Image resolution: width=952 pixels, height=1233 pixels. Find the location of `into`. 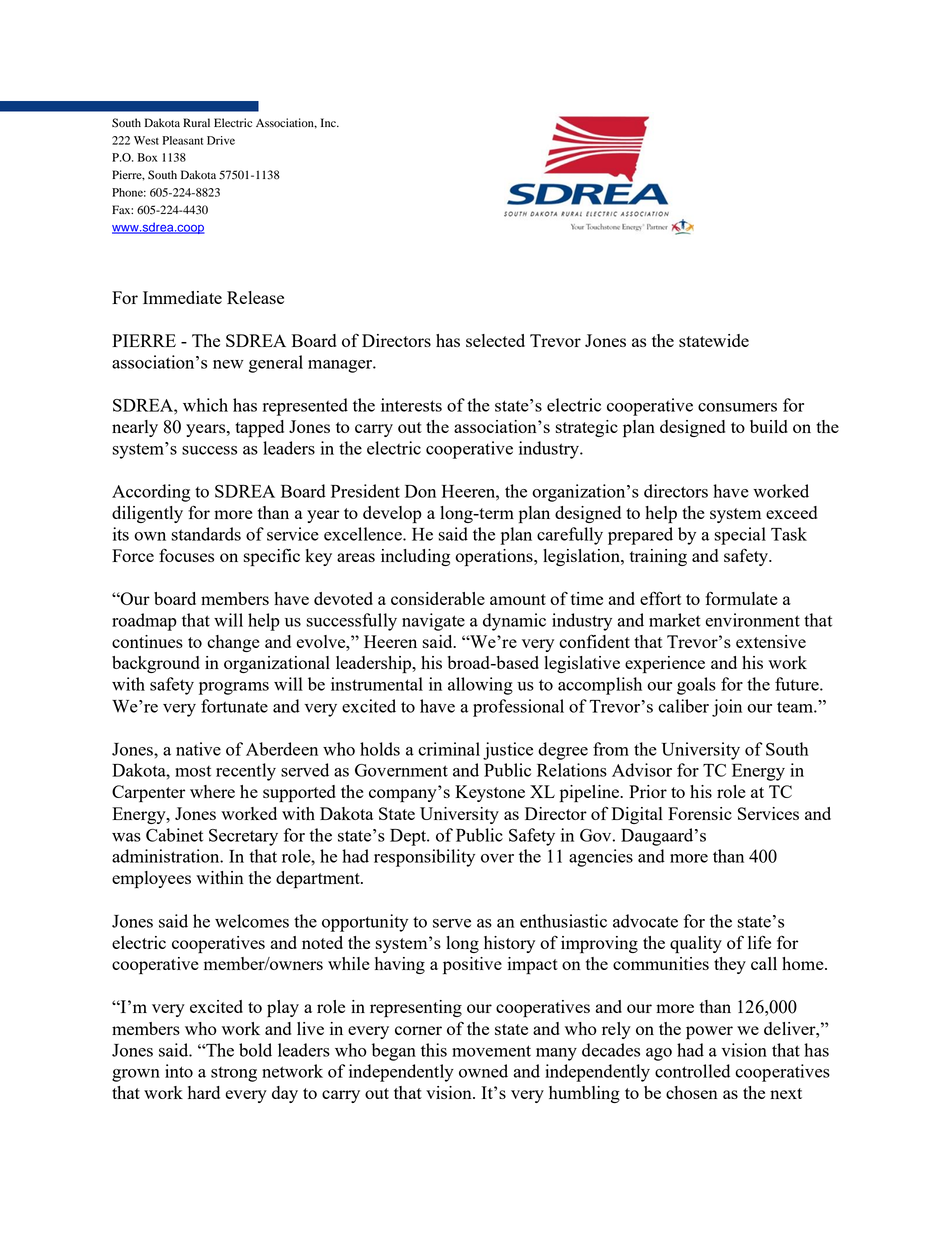

into is located at coordinates (179, 1071).
